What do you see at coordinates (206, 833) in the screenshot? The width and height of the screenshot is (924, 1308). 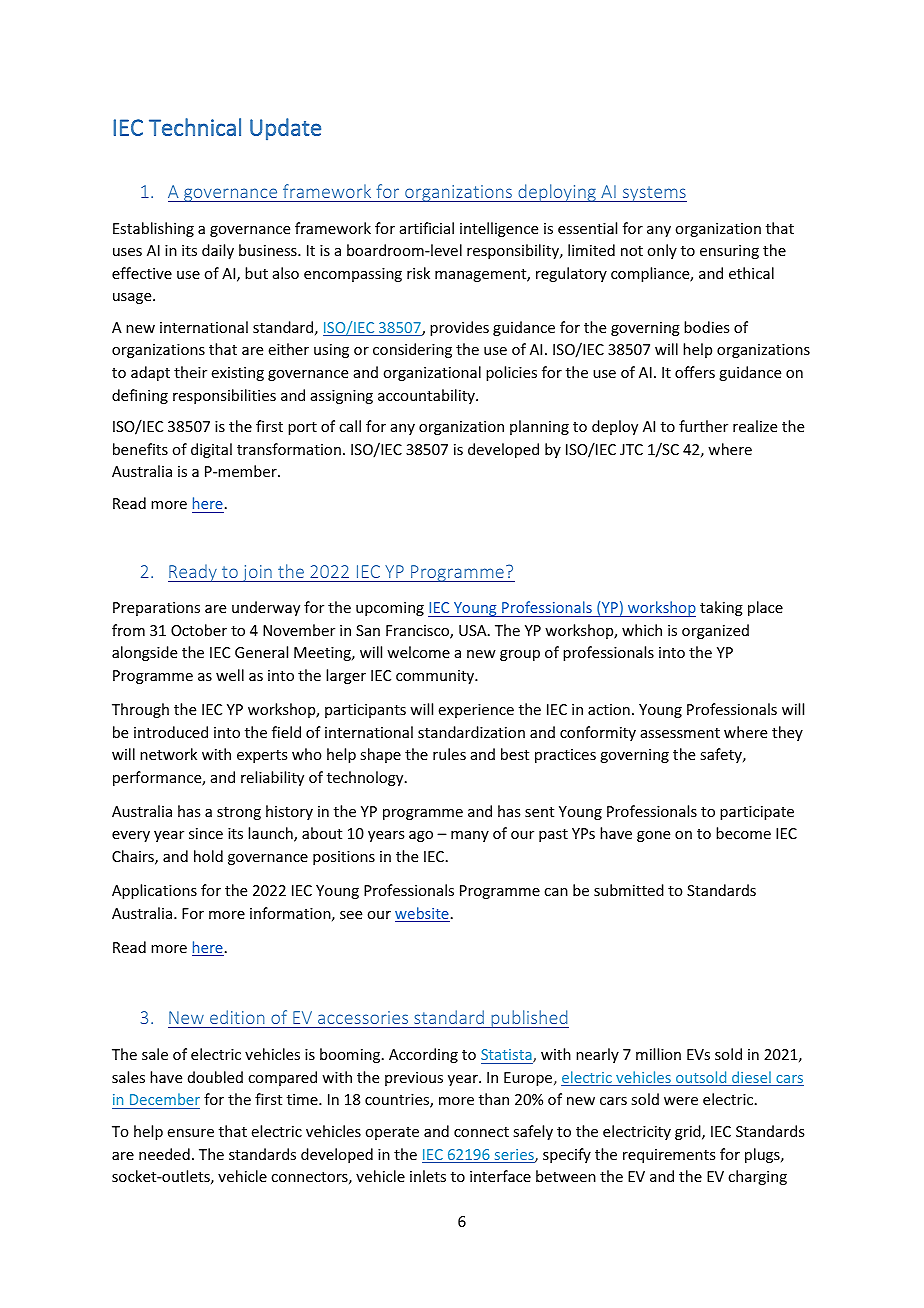 I see `since` at bounding box center [206, 833].
